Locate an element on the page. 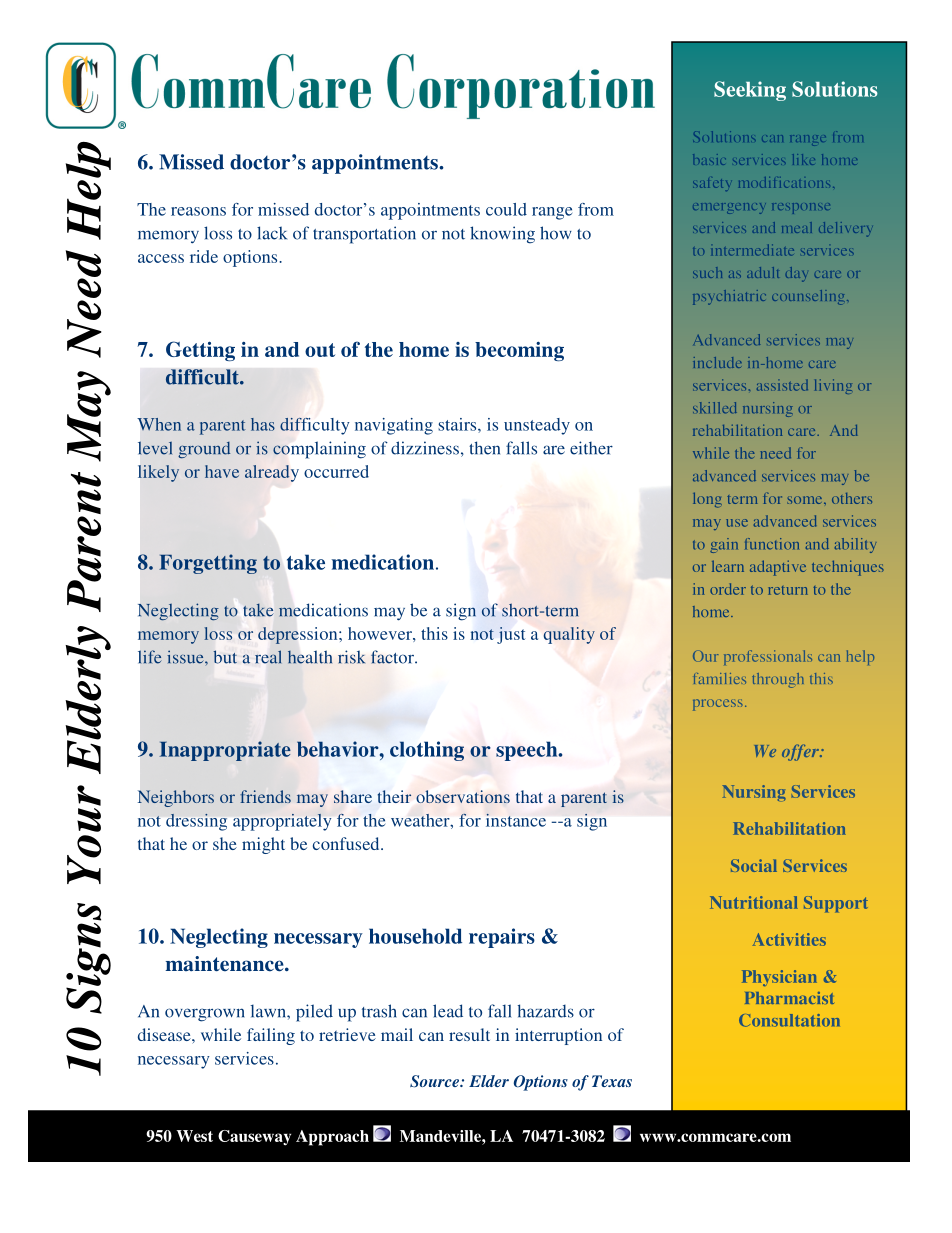 This image has height=1233, width=952. Causeway is located at coordinates (254, 1138).
